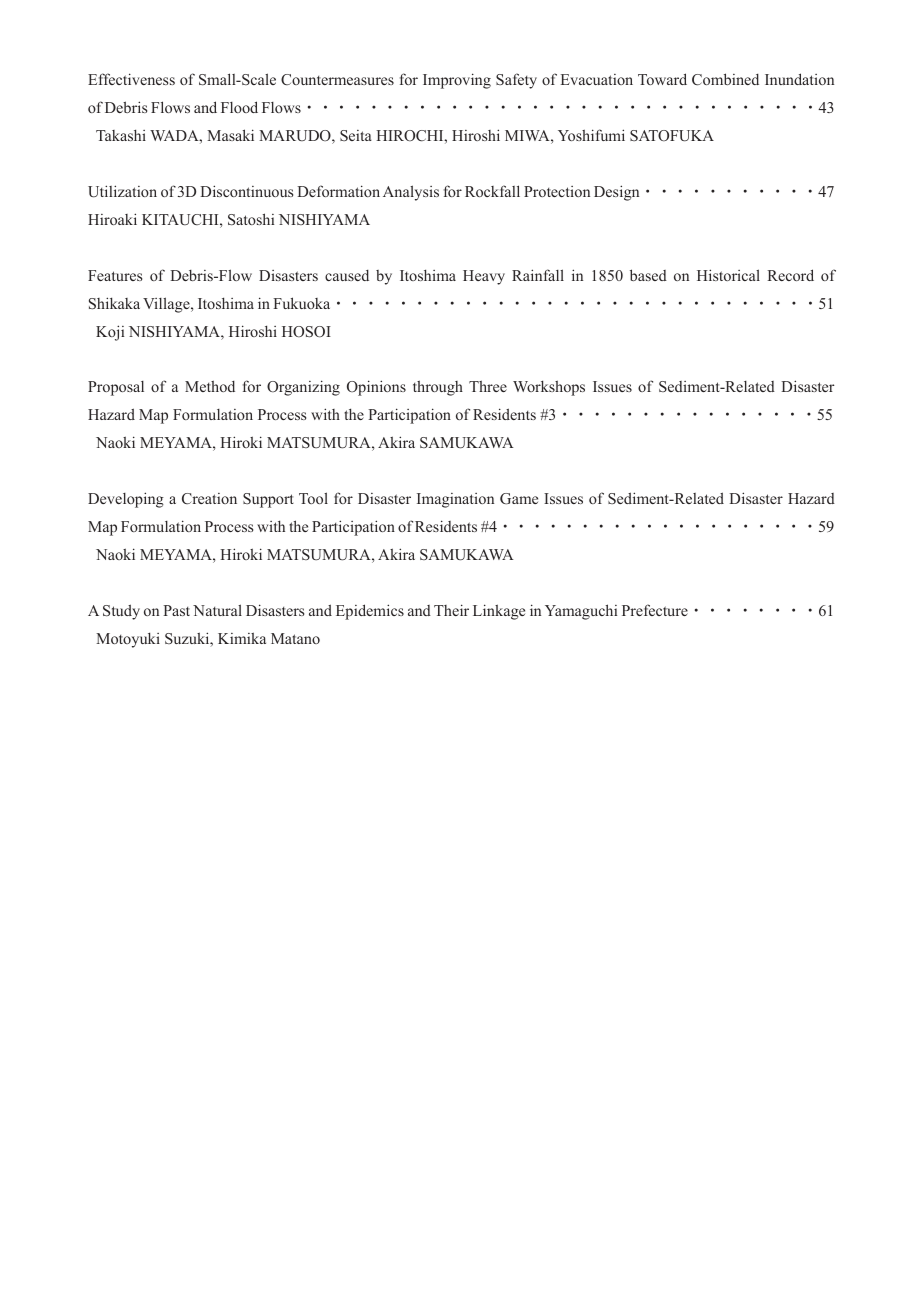 This page has height=1305, width=924. I want to click on Improving, so click(457, 81).
